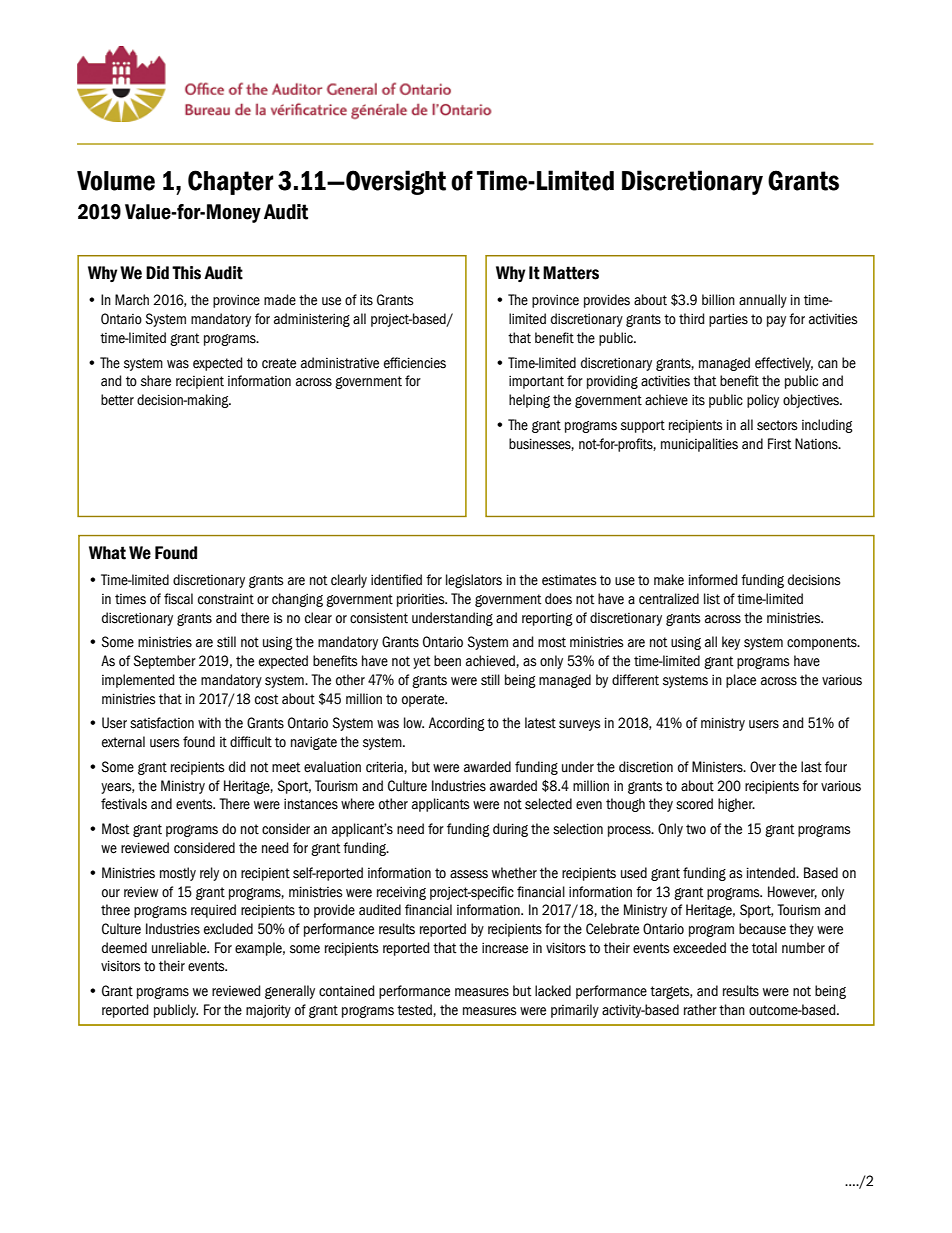 The width and height of the image is (952, 1233). What do you see at coordinates (474, 581) in the image?
I see `legislators` at bounding box center [474, 581].
